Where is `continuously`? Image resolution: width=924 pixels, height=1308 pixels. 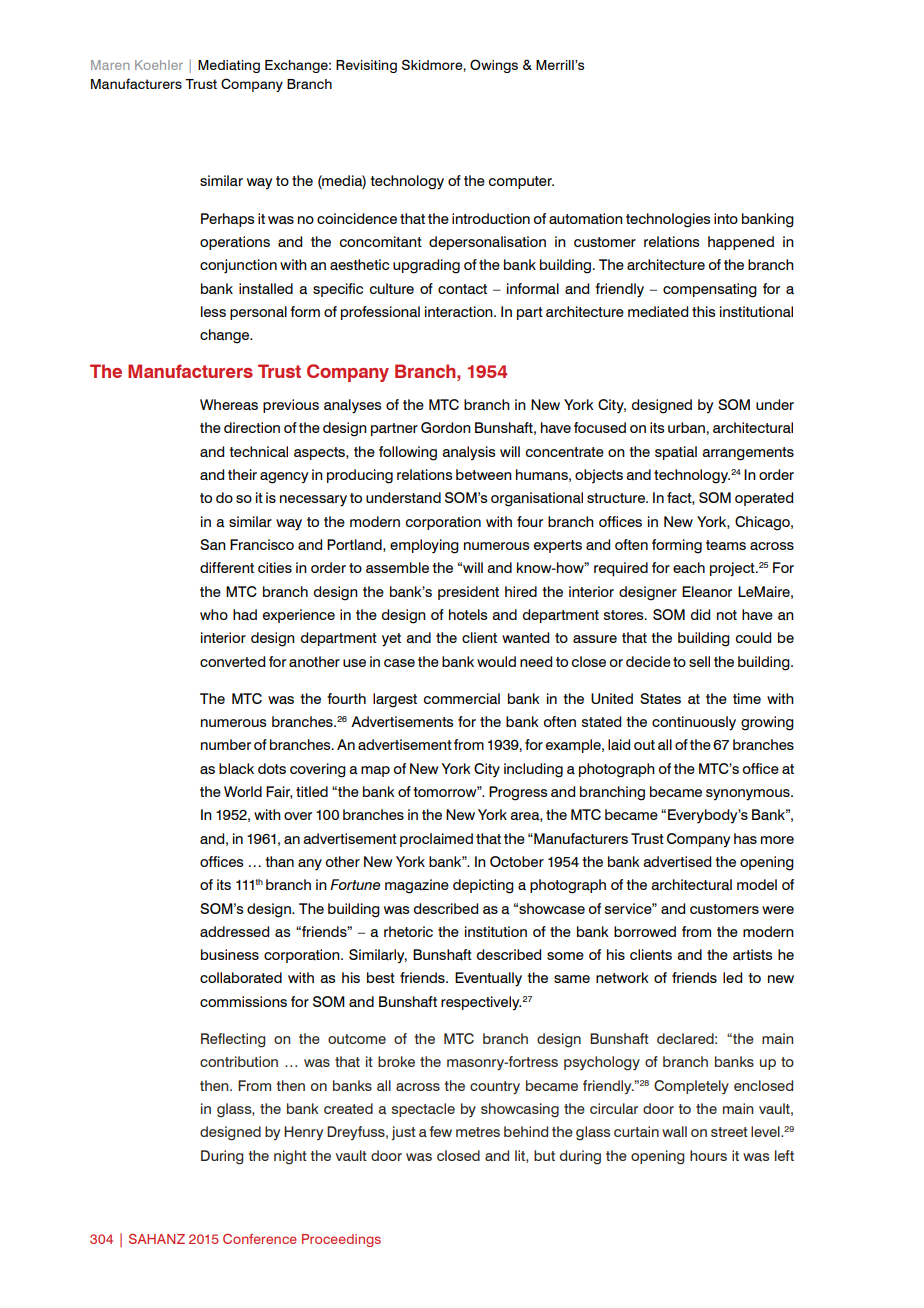
continuously is located at coordinates (694, 723).
